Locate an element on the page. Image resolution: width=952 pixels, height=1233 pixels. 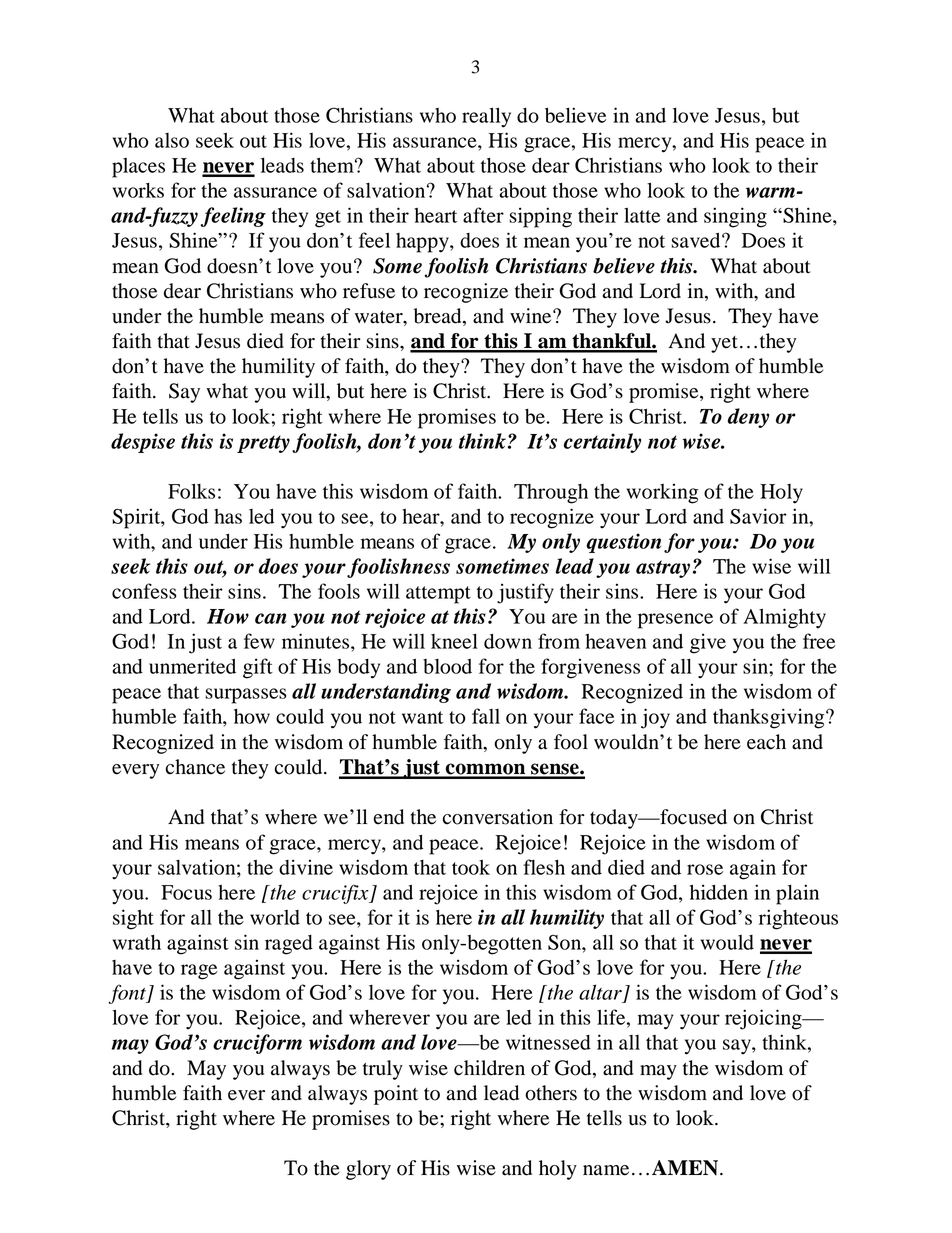
Through is located at coordinates (551, 494).
